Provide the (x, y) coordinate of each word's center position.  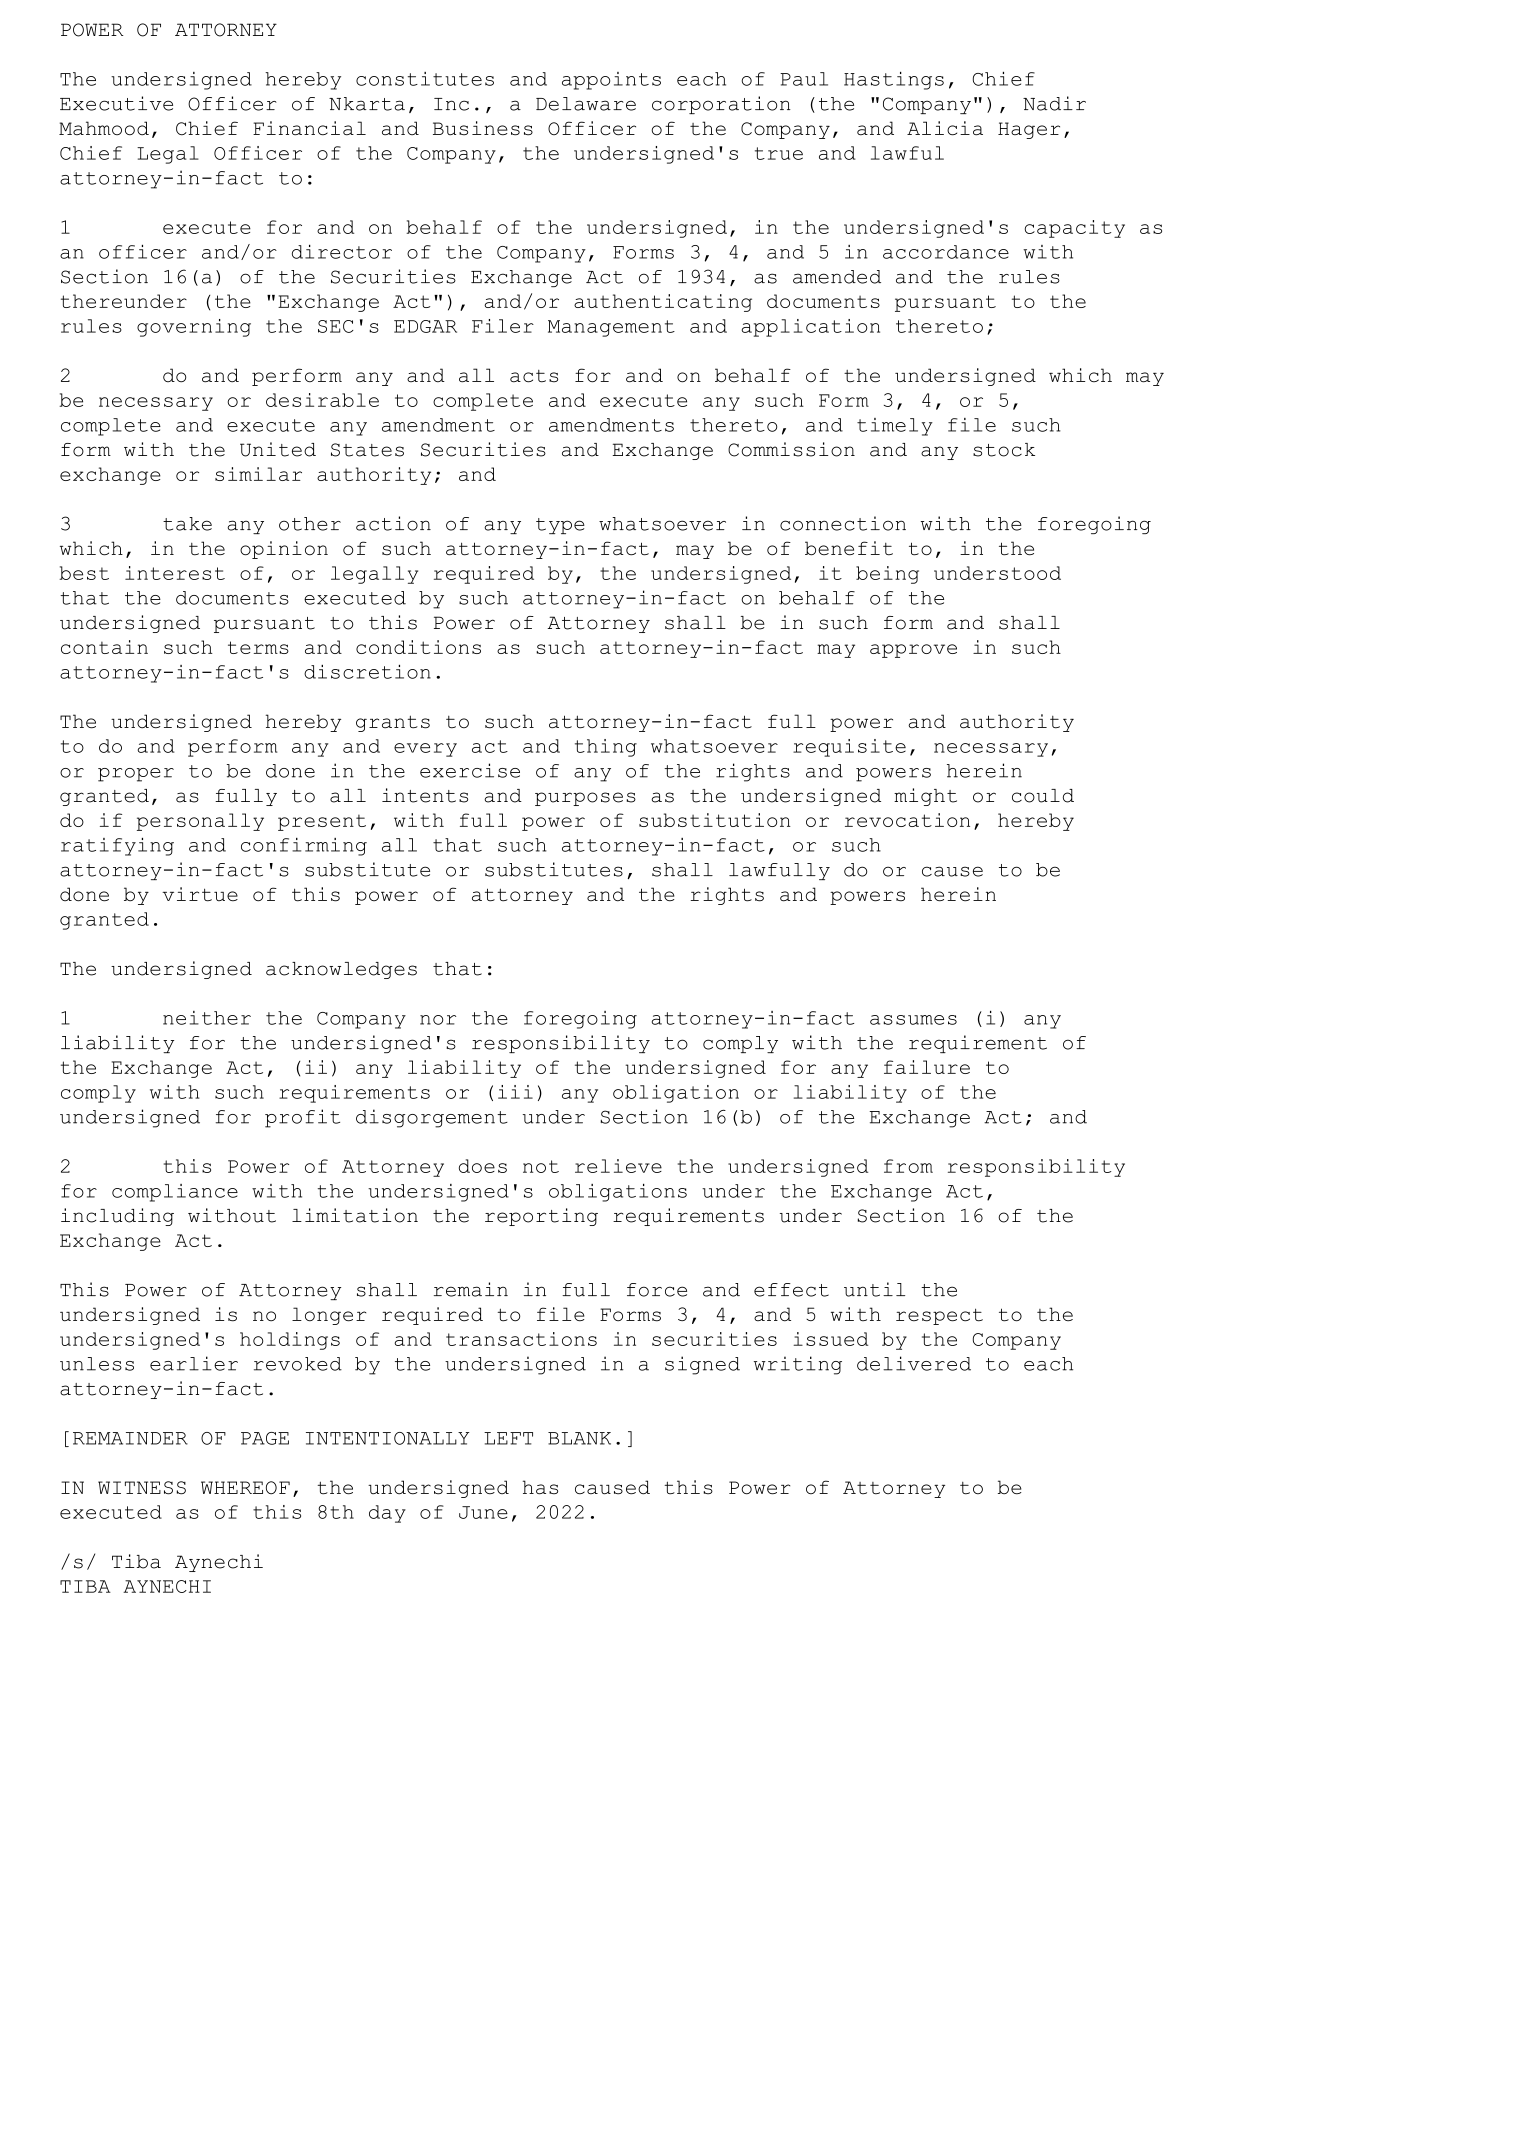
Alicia (945, 128)
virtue (200, 894)
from (908, 1166)
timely (895, 427)
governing (194, 328)
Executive (116, 103)
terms (258, 647)
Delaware (586, 104)
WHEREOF (245, 1488)
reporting (541, 1217)
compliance (175, 1193)
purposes (585, 799)
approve (913, 651)
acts (534, 376)
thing (606, 748)
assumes (913, 1020)
